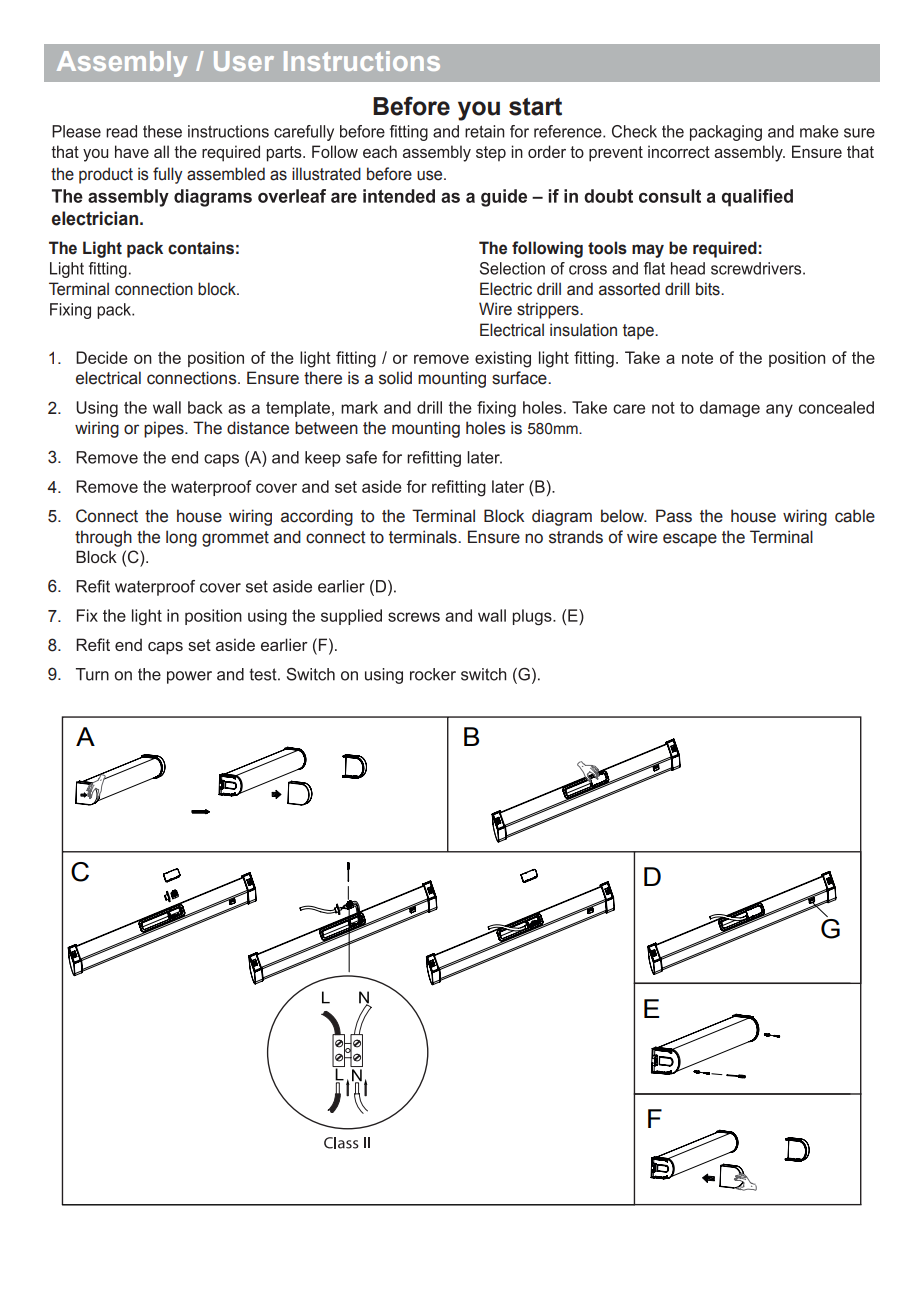  I want to click on User, so click(244, 61).
